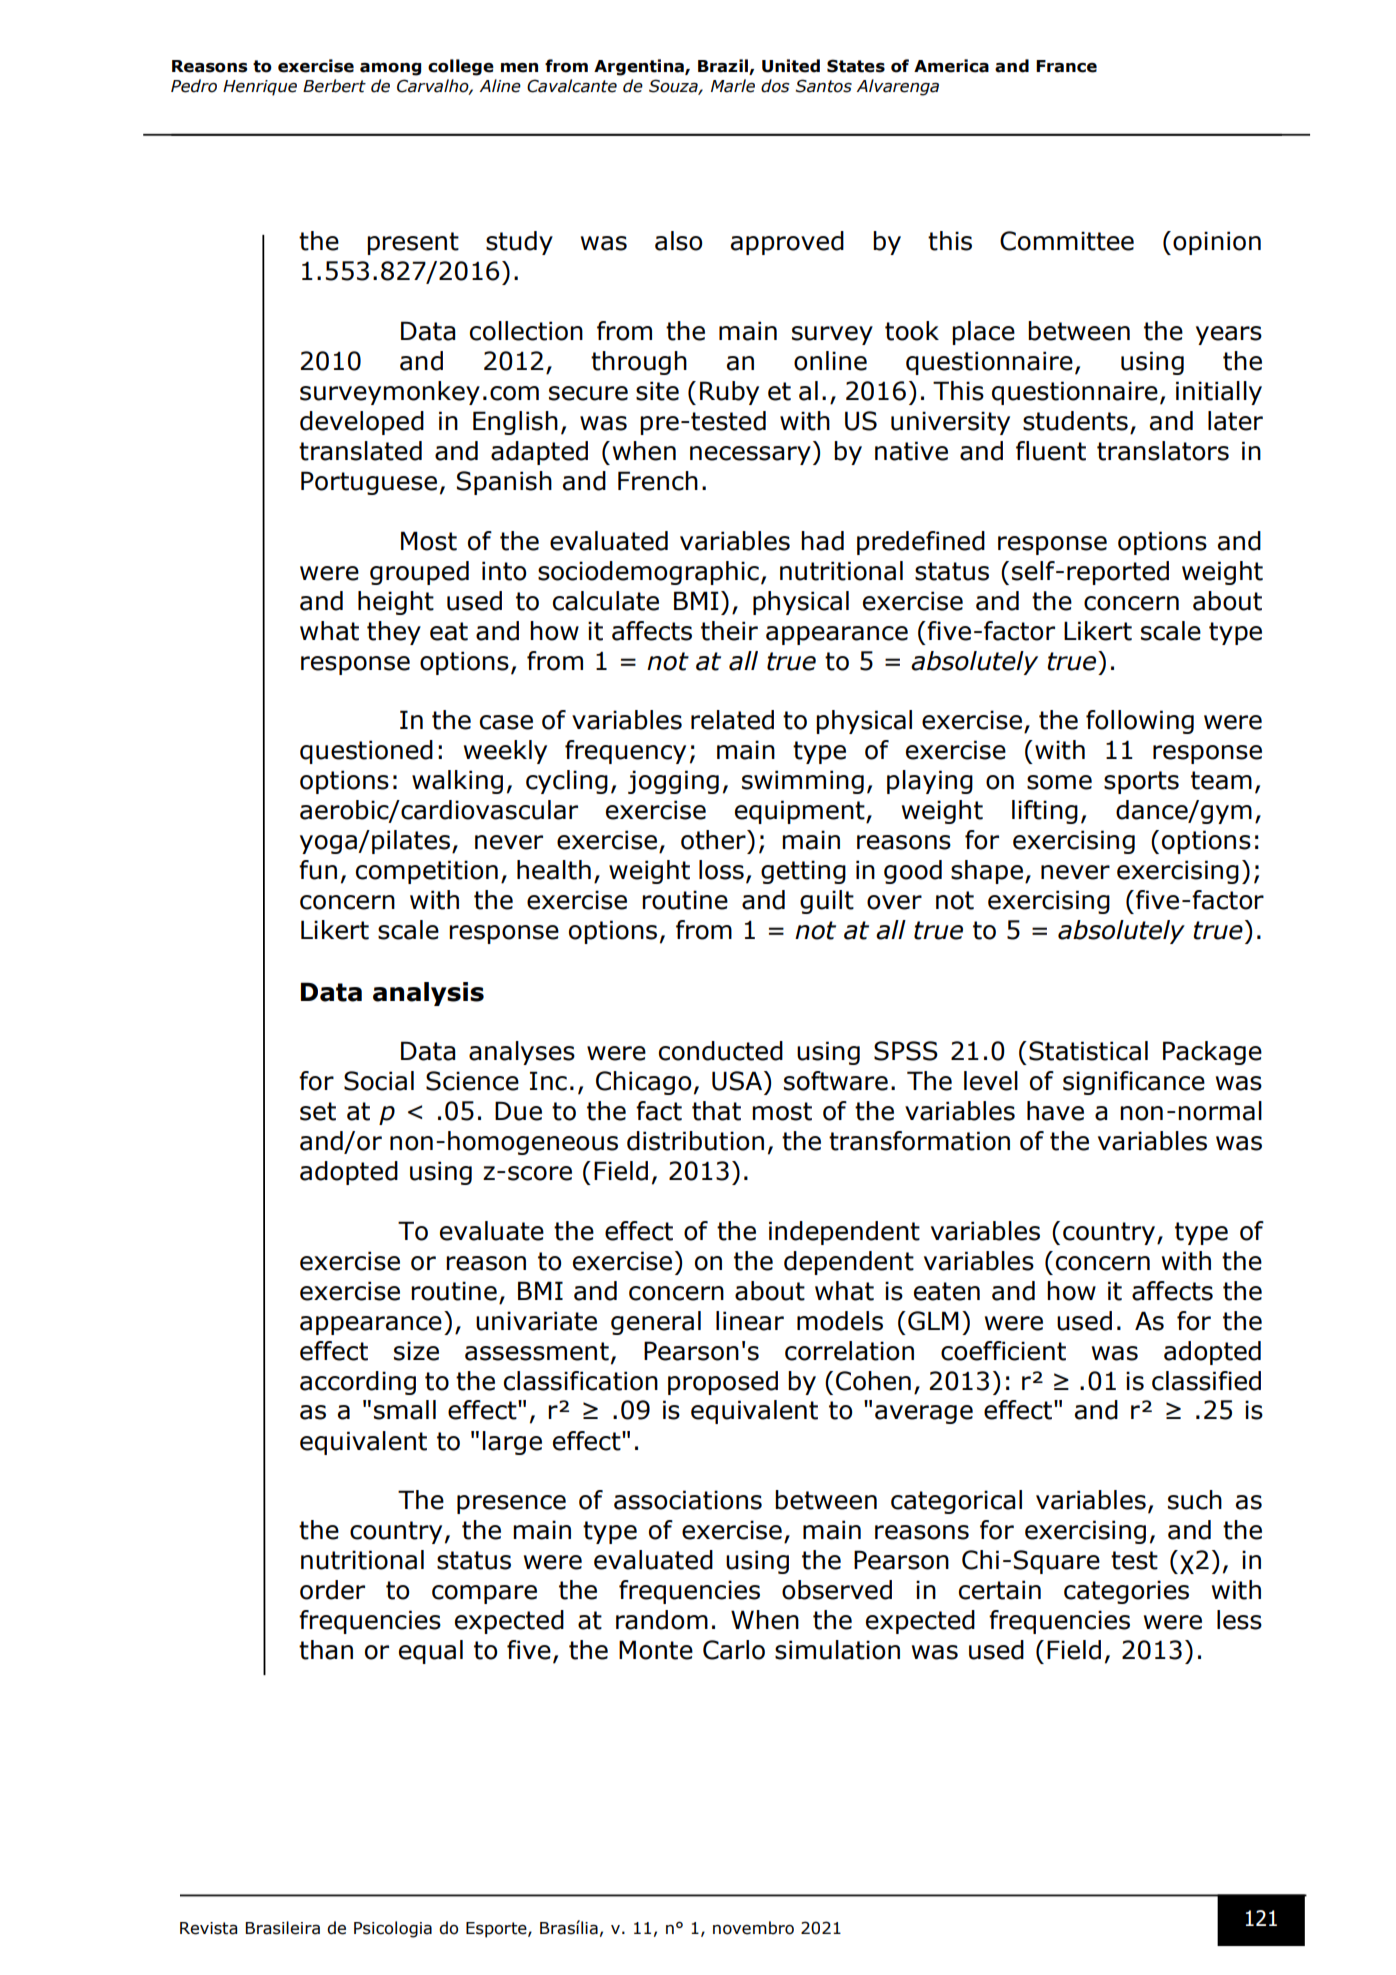 The image size is (1396, 1975). Describe the element at coordinates (1239, 1620) in the page. I see `less` at that location.
